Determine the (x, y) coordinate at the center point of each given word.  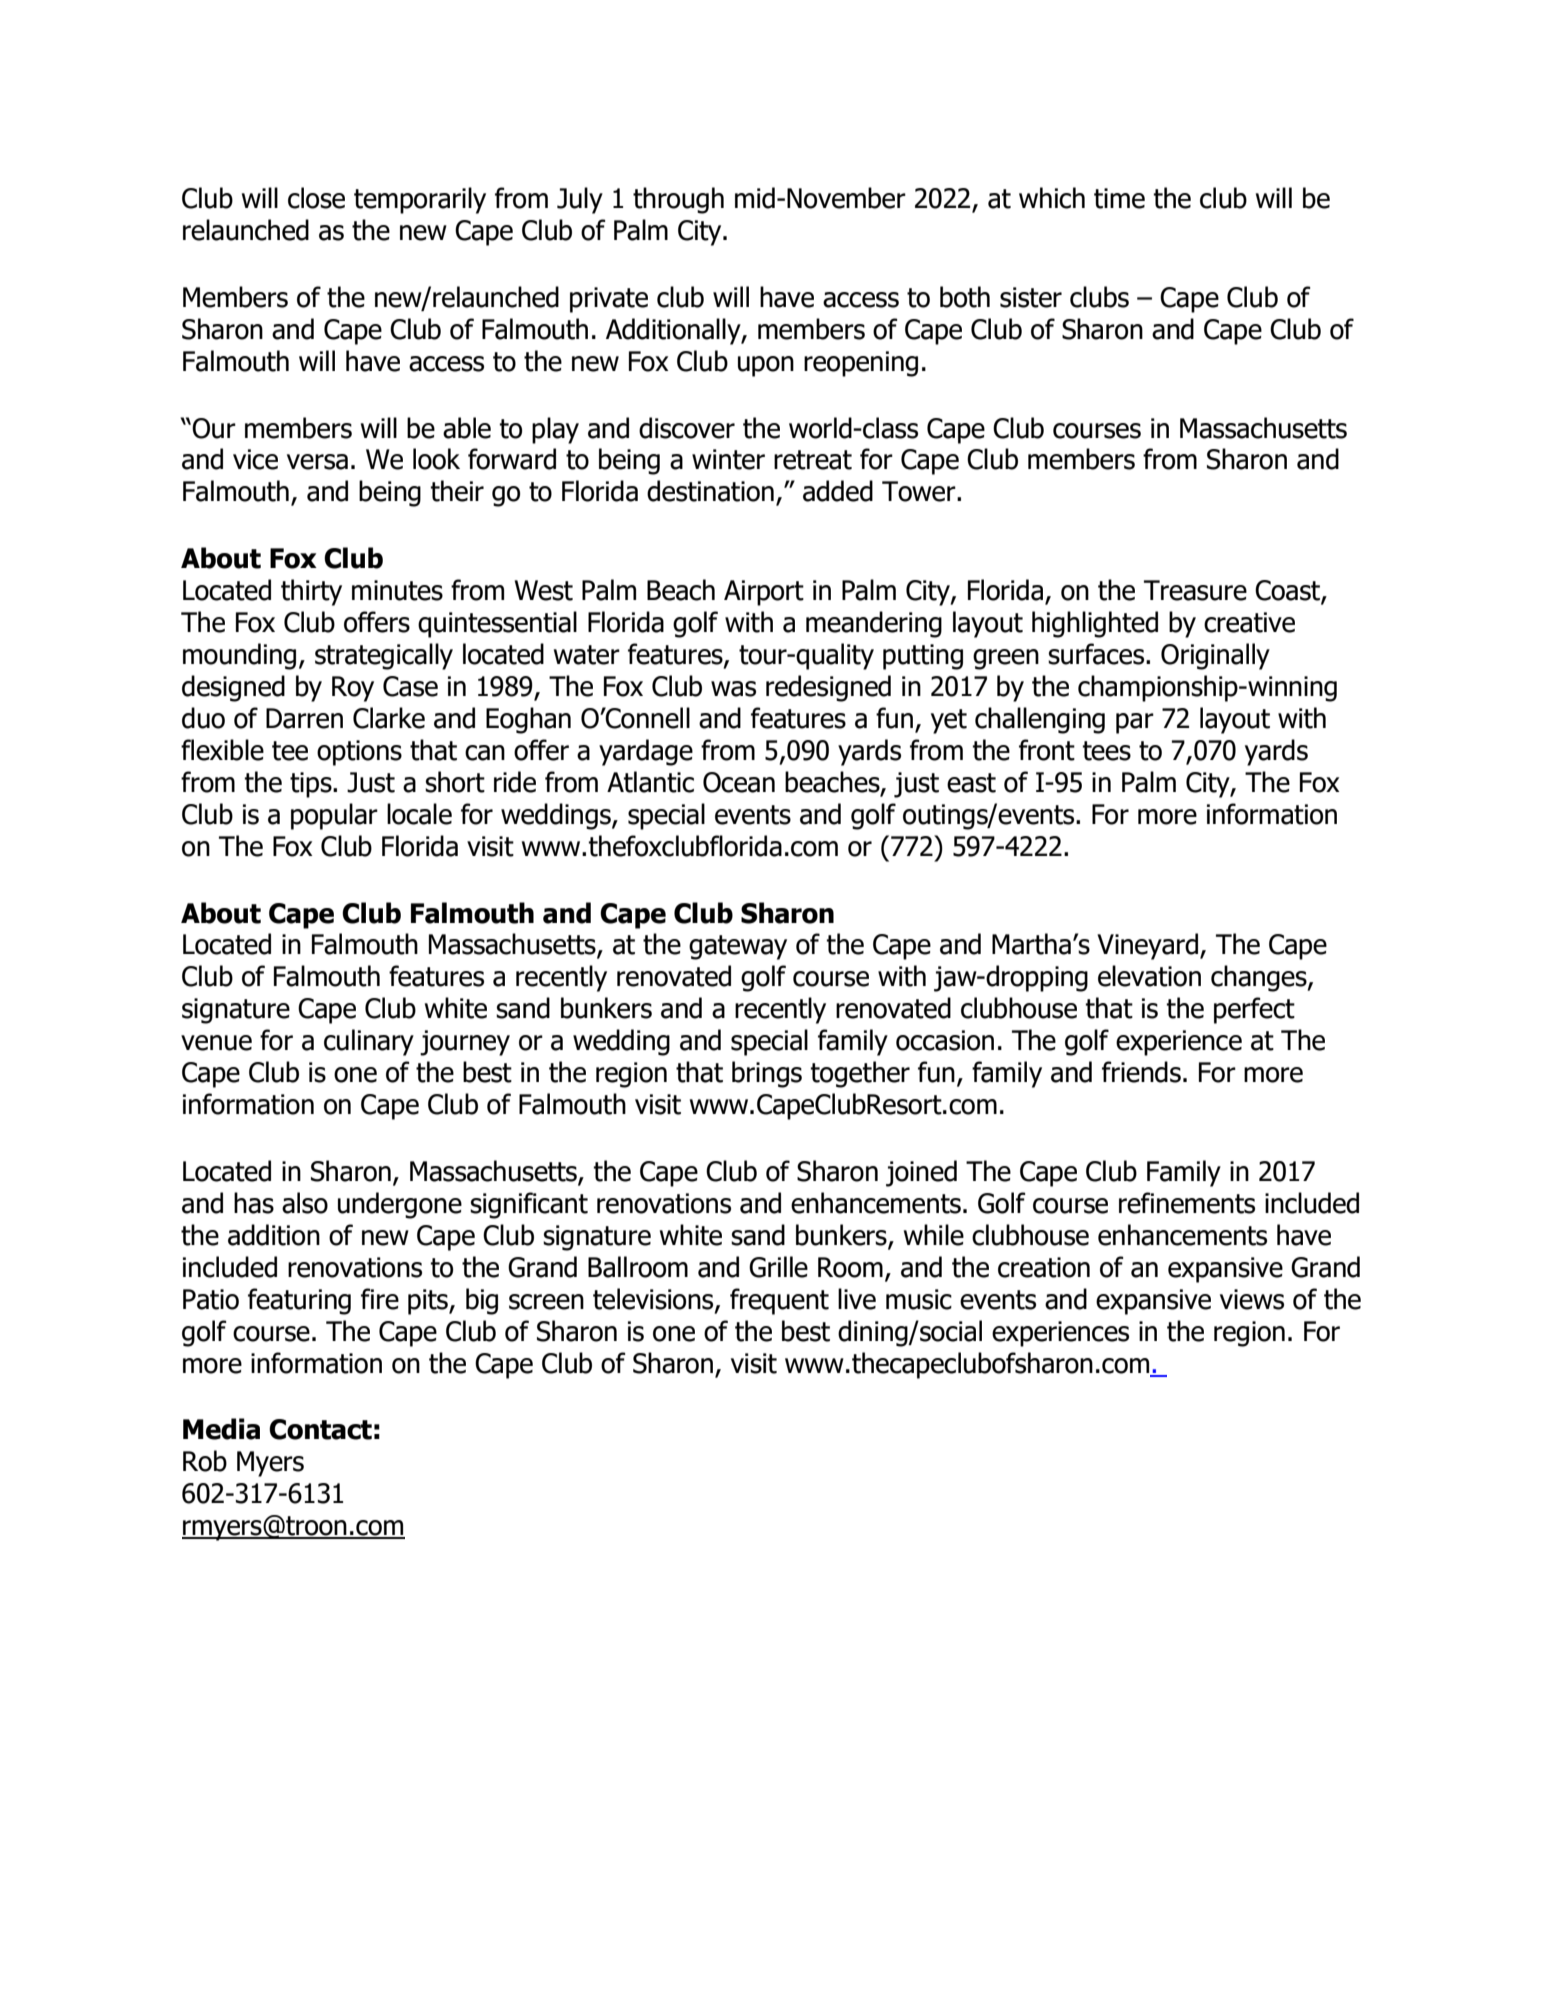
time (1119, 198)
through (678, 200)
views (1252, 1299)
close (316, 198)
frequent (779, 1301)
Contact (320, 1429)
